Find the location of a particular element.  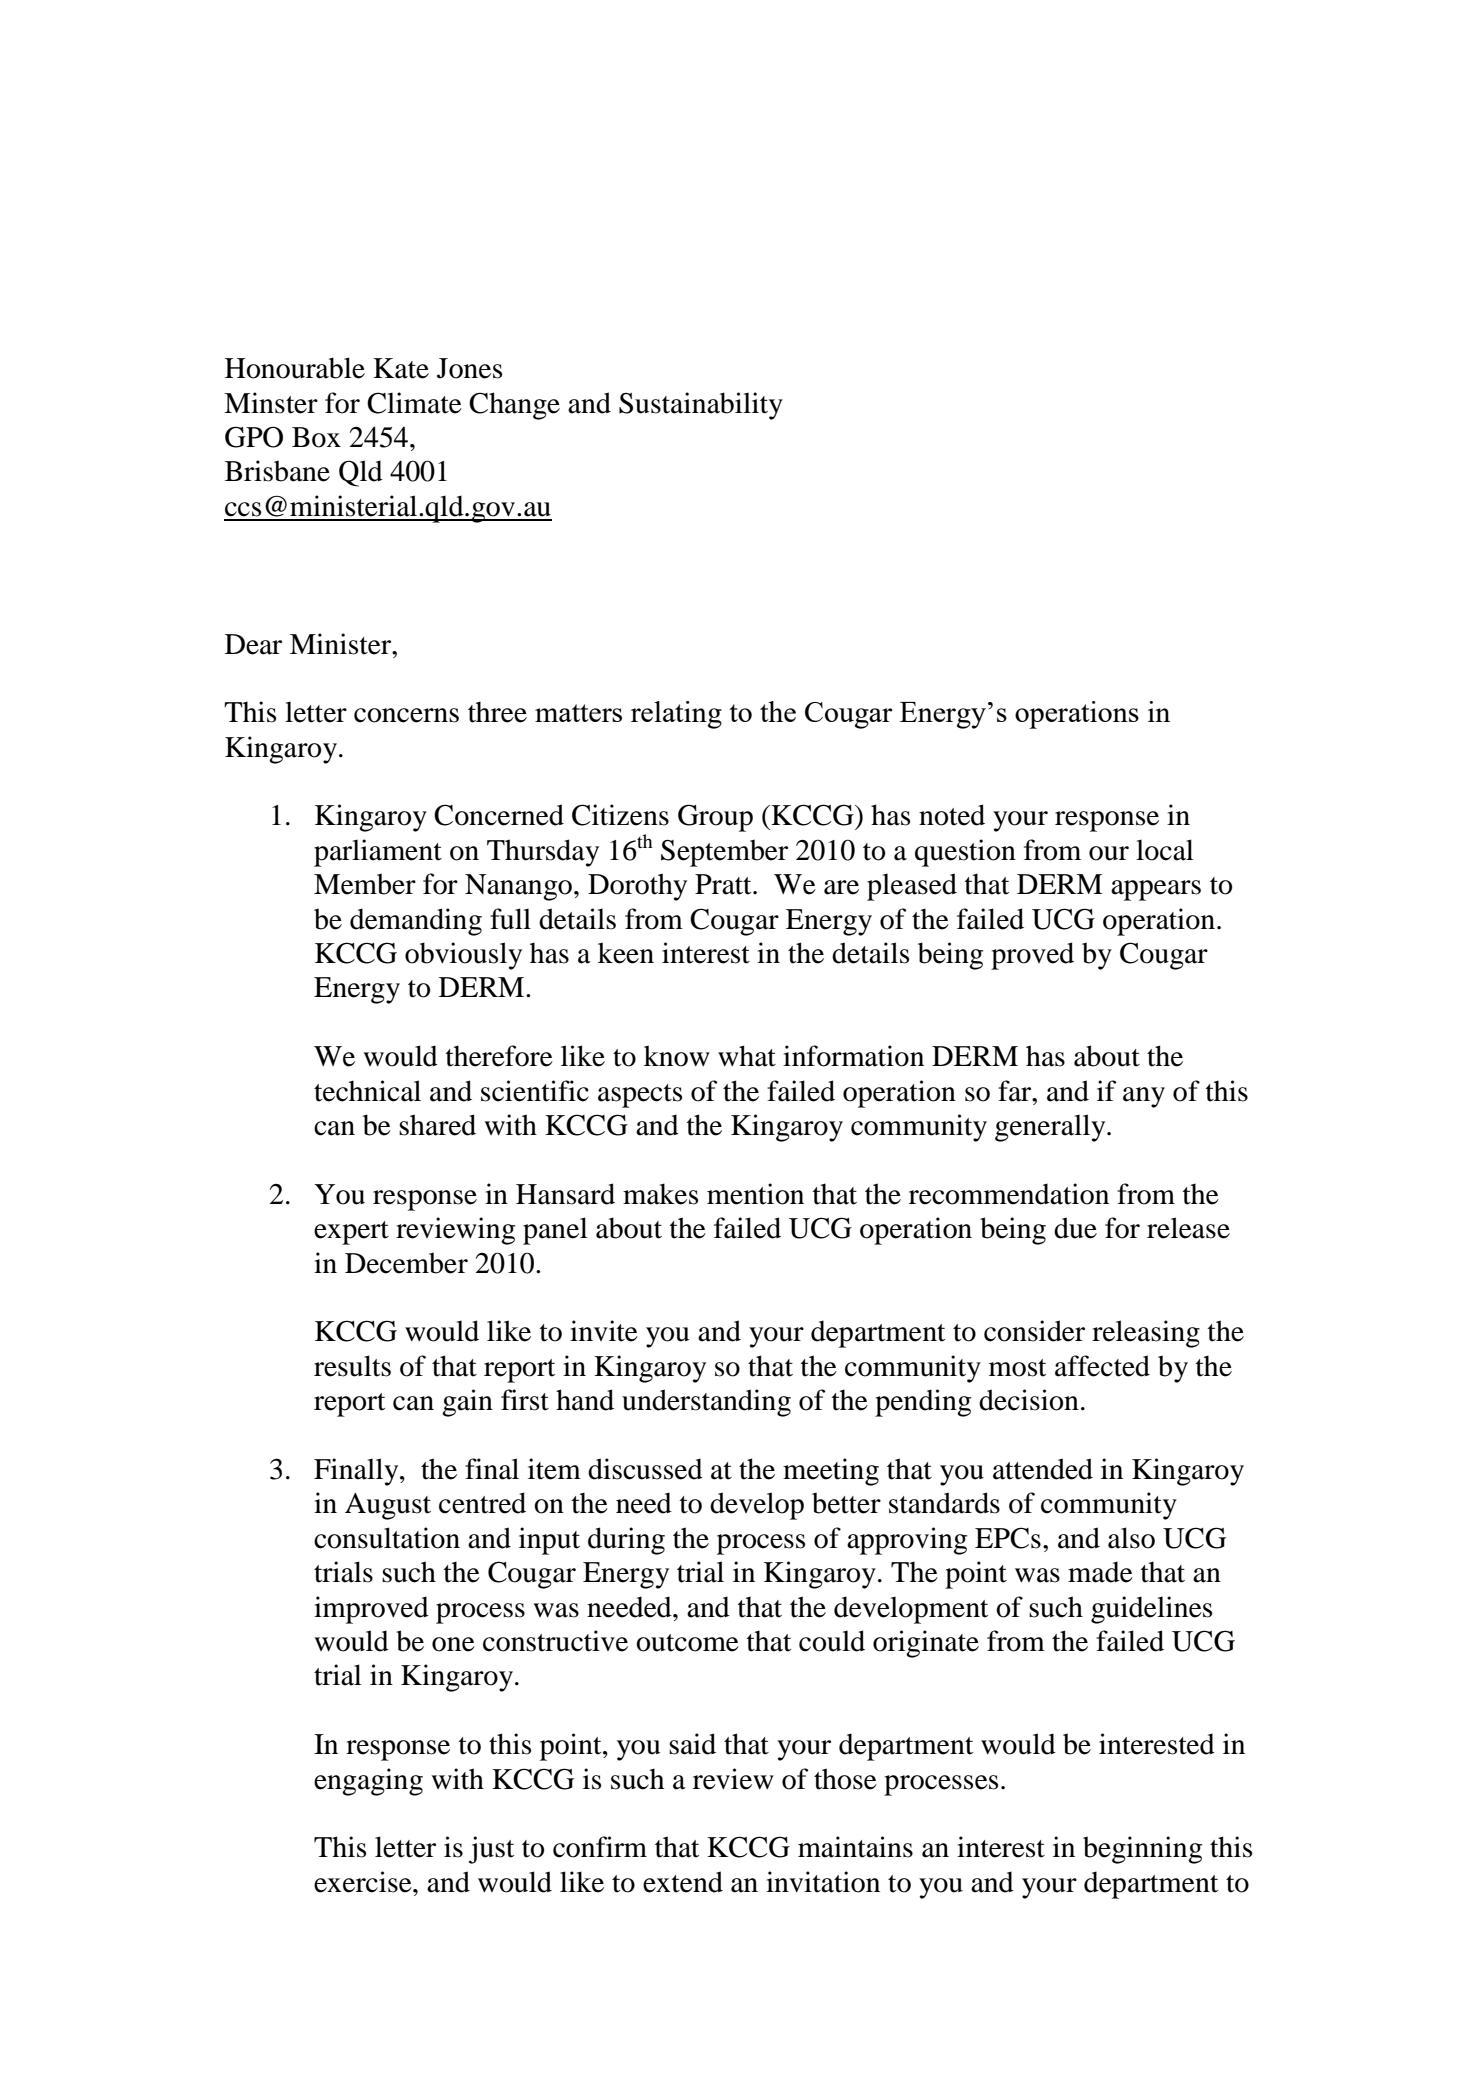

affected is located at coordinates (1102, 1366).
